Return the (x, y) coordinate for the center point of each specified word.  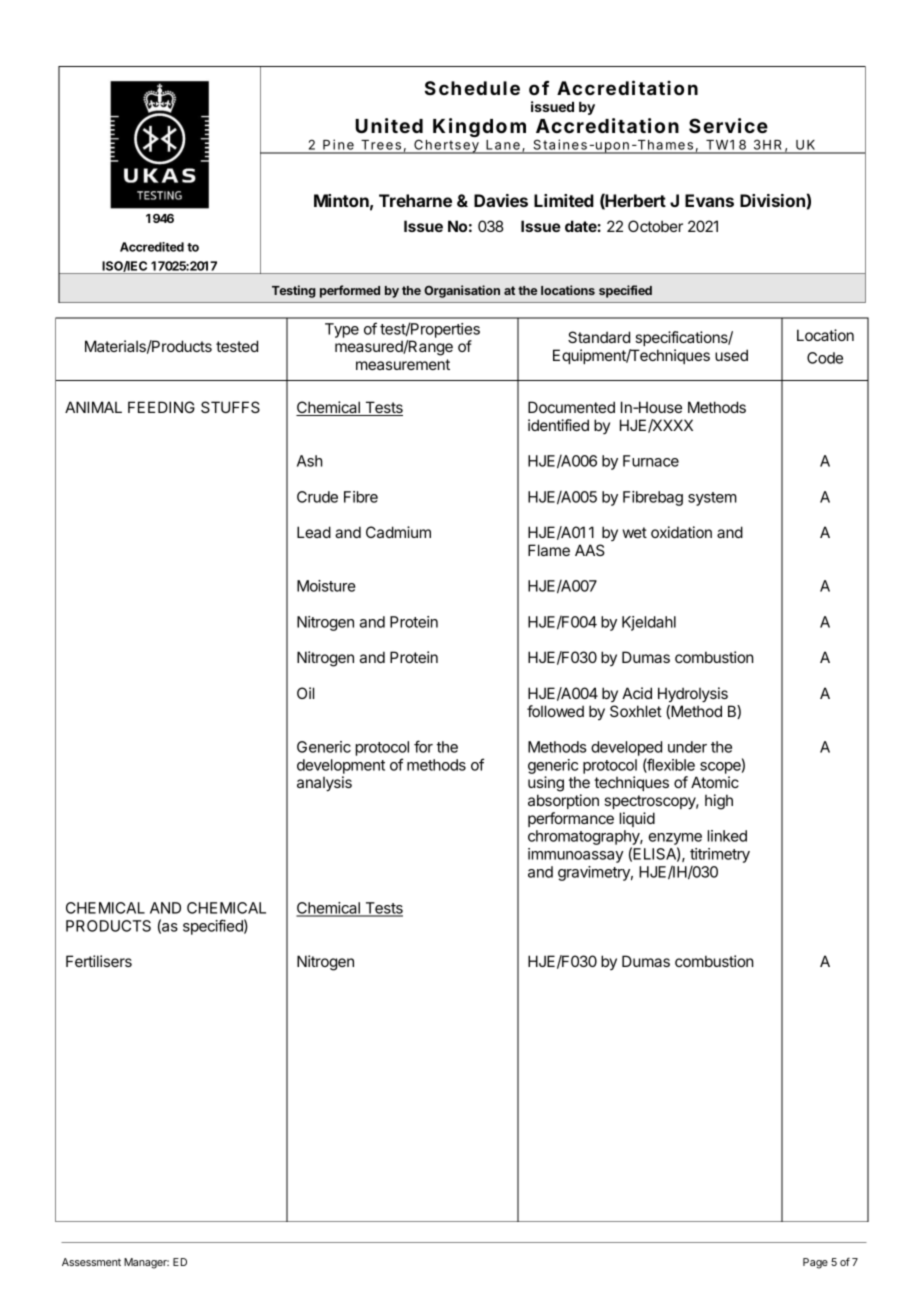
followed (555, 711)
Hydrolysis (693, 694)
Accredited (152, 247)
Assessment (91, 1262)
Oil (305, 693)
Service (728, 125)
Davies (501, 200)
